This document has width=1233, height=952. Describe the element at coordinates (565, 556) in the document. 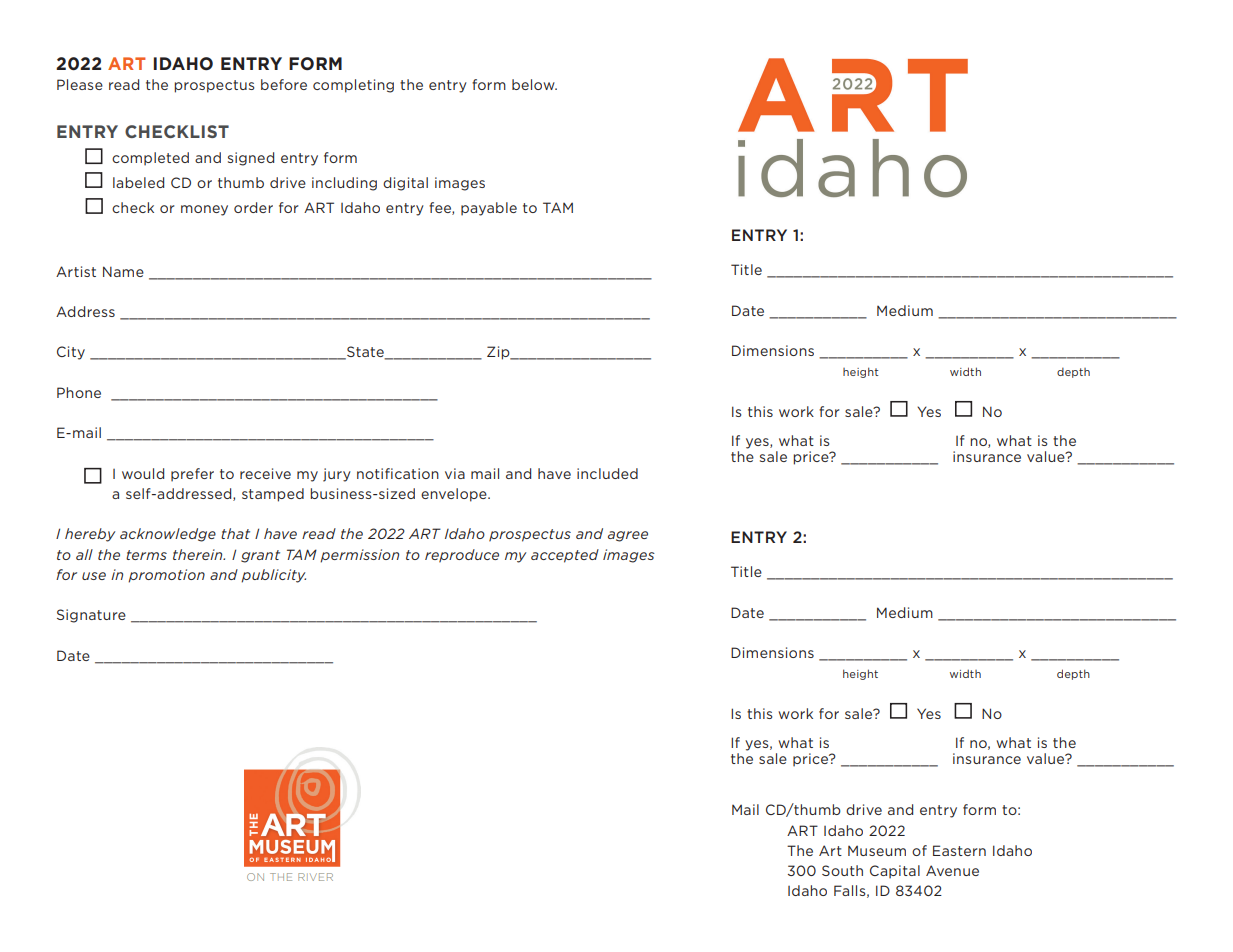

I see `accepted` at that location.
